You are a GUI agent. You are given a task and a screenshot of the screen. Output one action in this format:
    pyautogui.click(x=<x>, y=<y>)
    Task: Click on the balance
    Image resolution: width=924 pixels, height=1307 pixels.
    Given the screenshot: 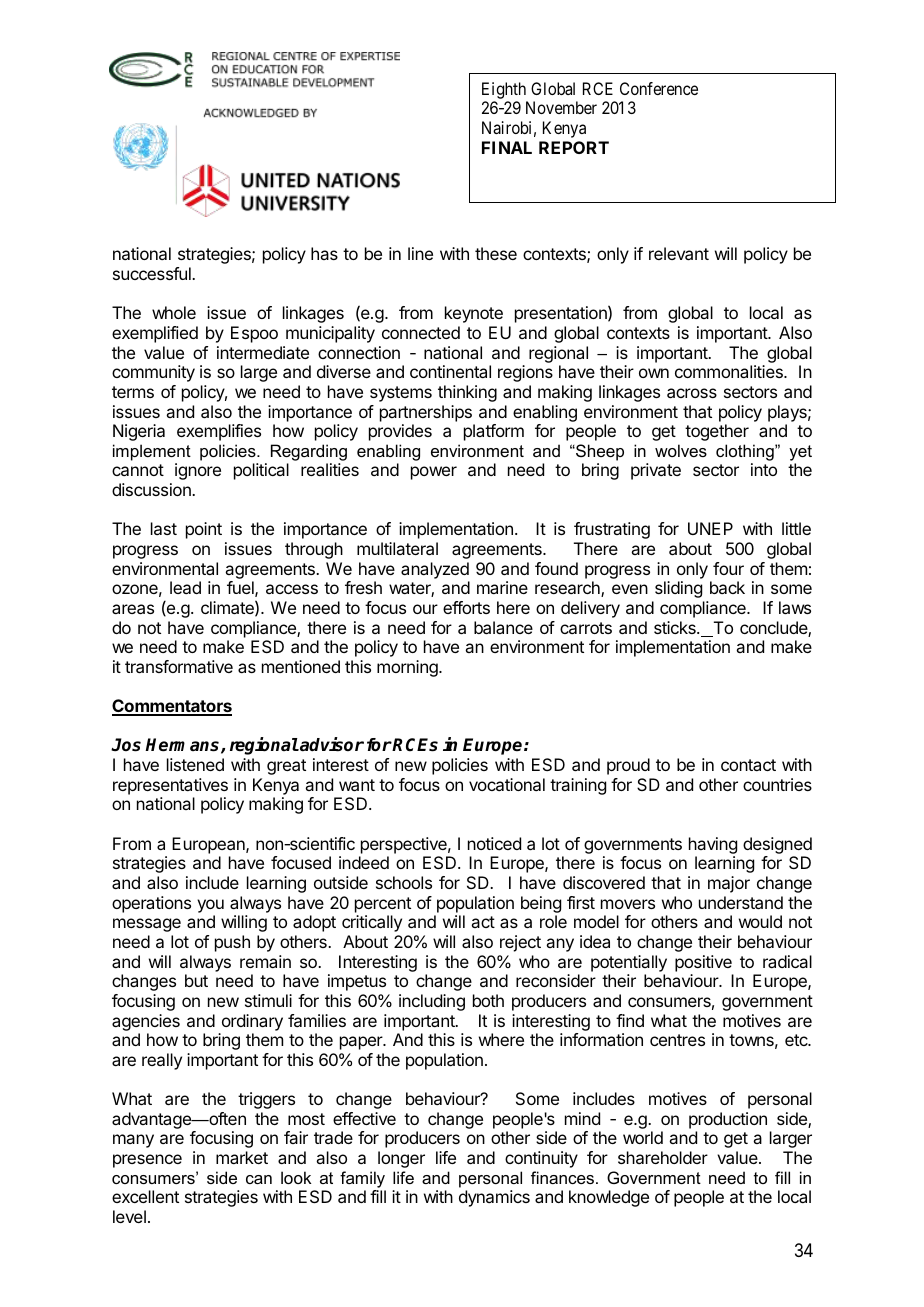 What is the action you would take?
    pyautogui.click(x=503, y=627)
